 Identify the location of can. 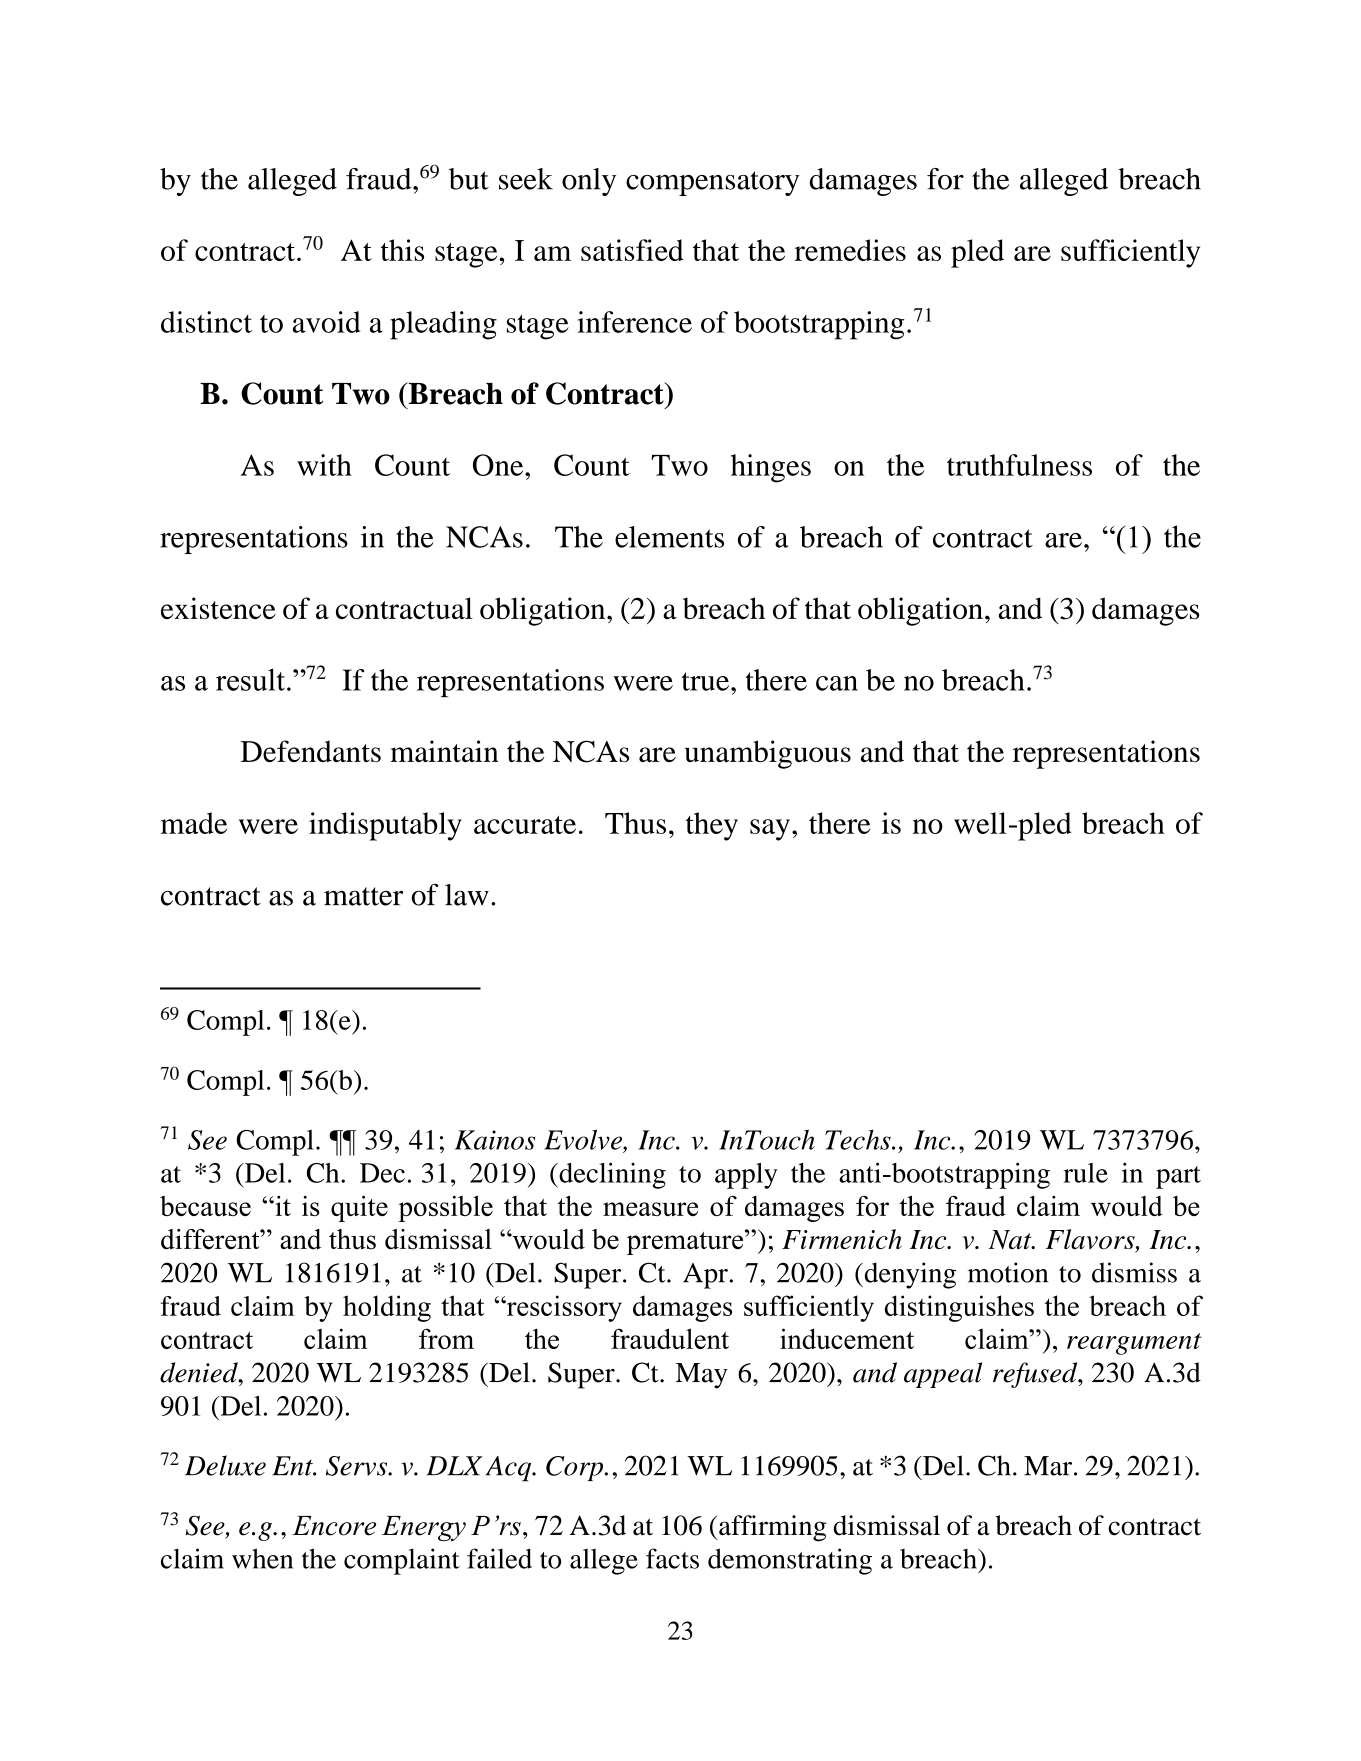
(837, 683).
